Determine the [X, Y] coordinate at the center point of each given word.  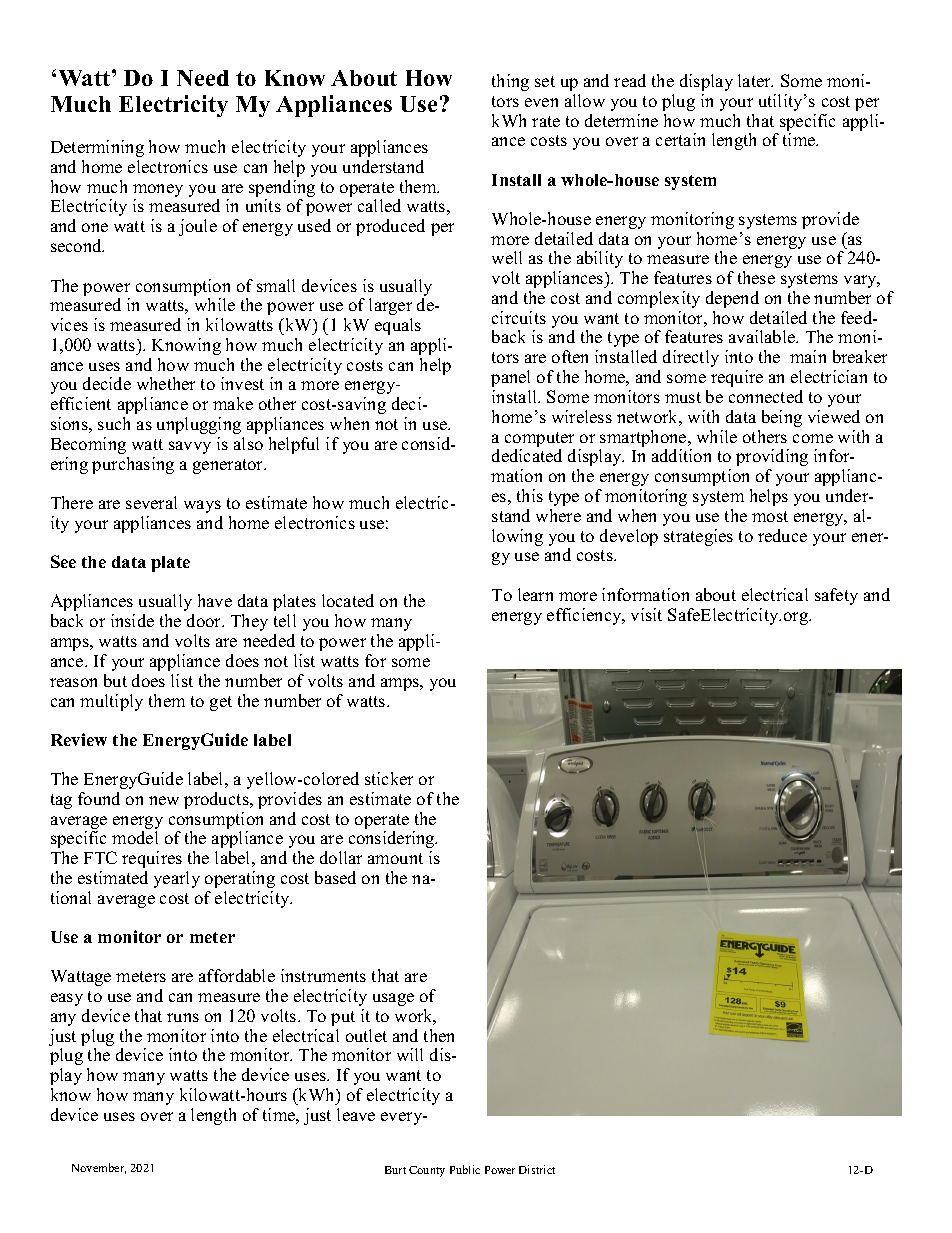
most [770, 516]
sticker [389, 778]
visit [646, 614]
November [99, 1168]
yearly [177, 879]
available [763, 336]
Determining [97, 148]
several [151, 502]
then [439, 1035]
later [755, 80]
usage [393, 999]
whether [166, 383]
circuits [519, 317]
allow [585, 100]
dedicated [527, 455]
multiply [111, 702]
